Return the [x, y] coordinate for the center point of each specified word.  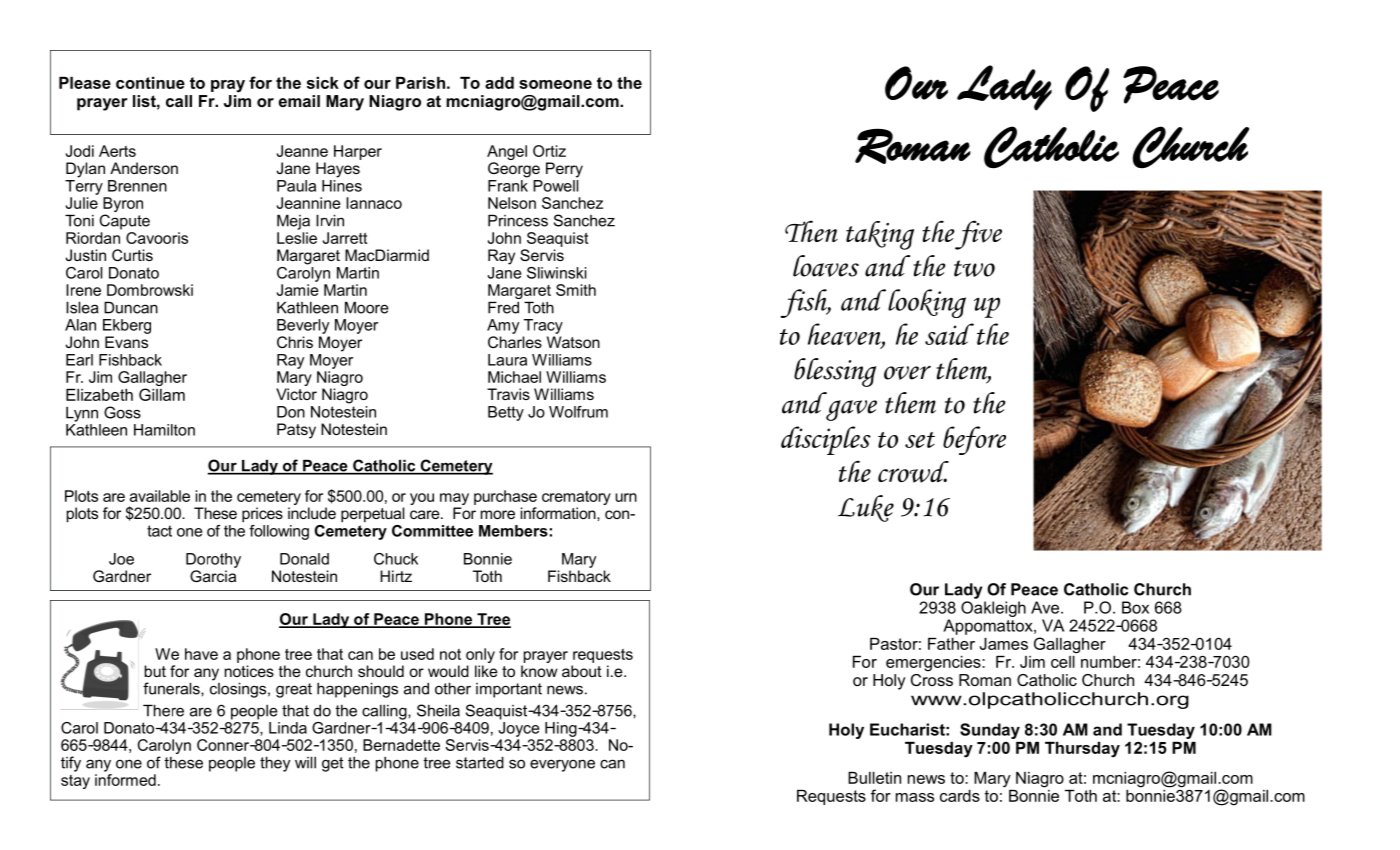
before [974, 440]
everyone [562, 765]
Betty [506, 413]
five [978, 235]
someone [555, 84]
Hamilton [164, 430]
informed [125, 778]
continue [150, 83]
